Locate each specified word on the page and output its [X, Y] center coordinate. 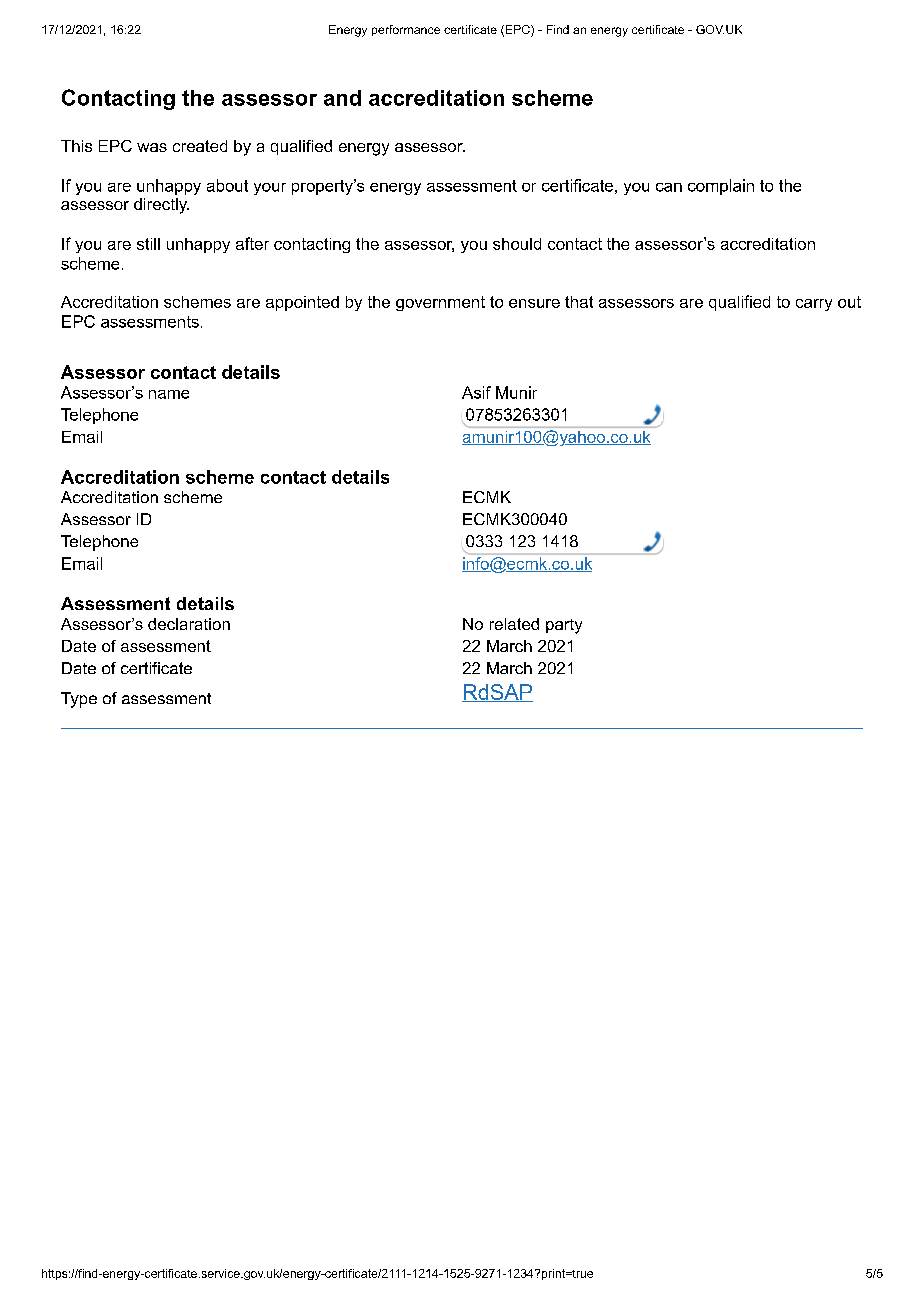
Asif [476, 392]
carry [814, 305]
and [342, 98]
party [564, 626]
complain [721, 187]
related [514, 624]
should [517, 244]
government [440, 303]
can [669, 187]
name [169, 394]
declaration [189, 624]
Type [79, 700]
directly [161, 206]
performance [406, 30]
